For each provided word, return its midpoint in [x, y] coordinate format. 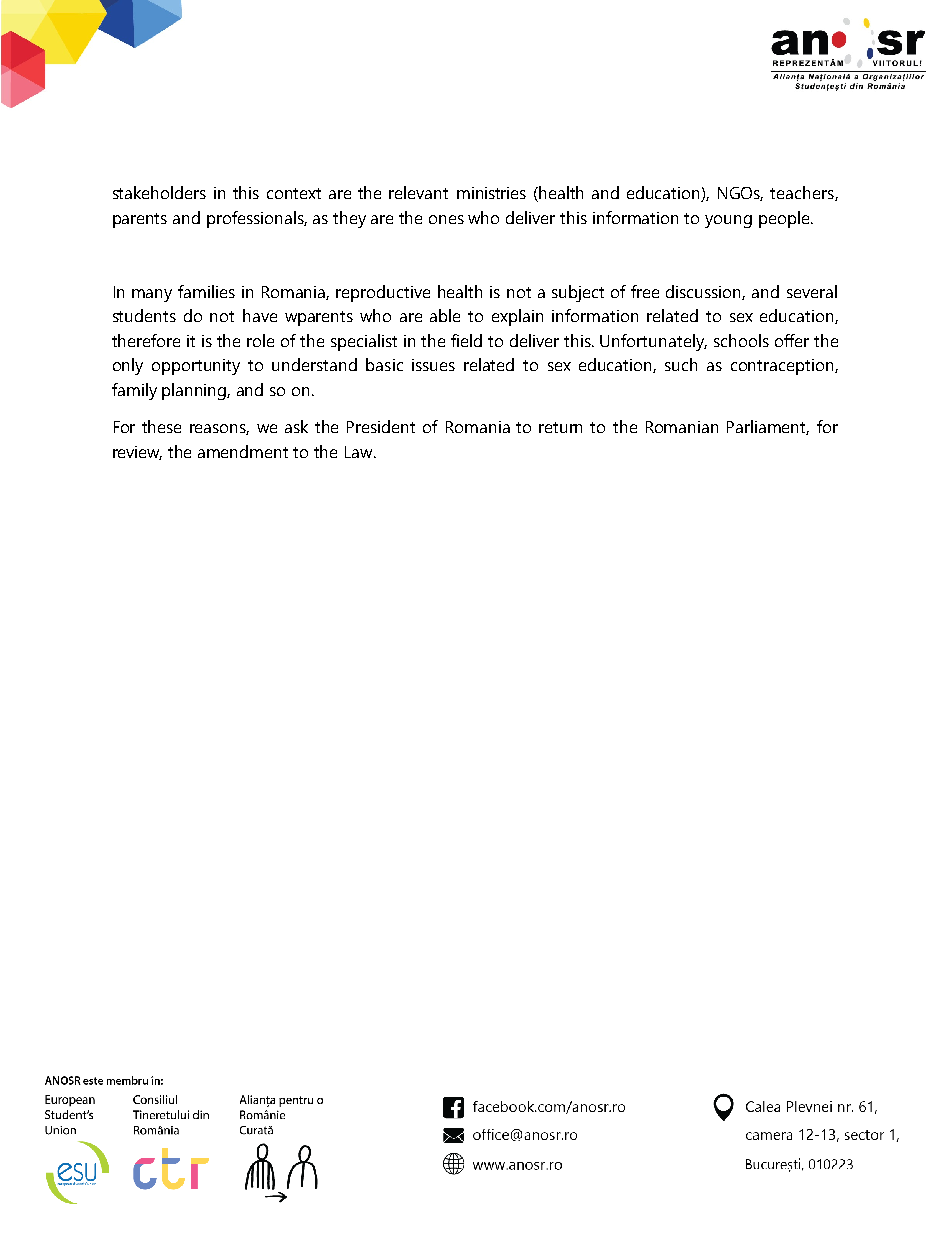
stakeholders [159, 192]
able [445, 315]
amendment [243, 451]
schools [741, 340]
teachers [803, 193]
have [260, 315]
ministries [491, 193]
